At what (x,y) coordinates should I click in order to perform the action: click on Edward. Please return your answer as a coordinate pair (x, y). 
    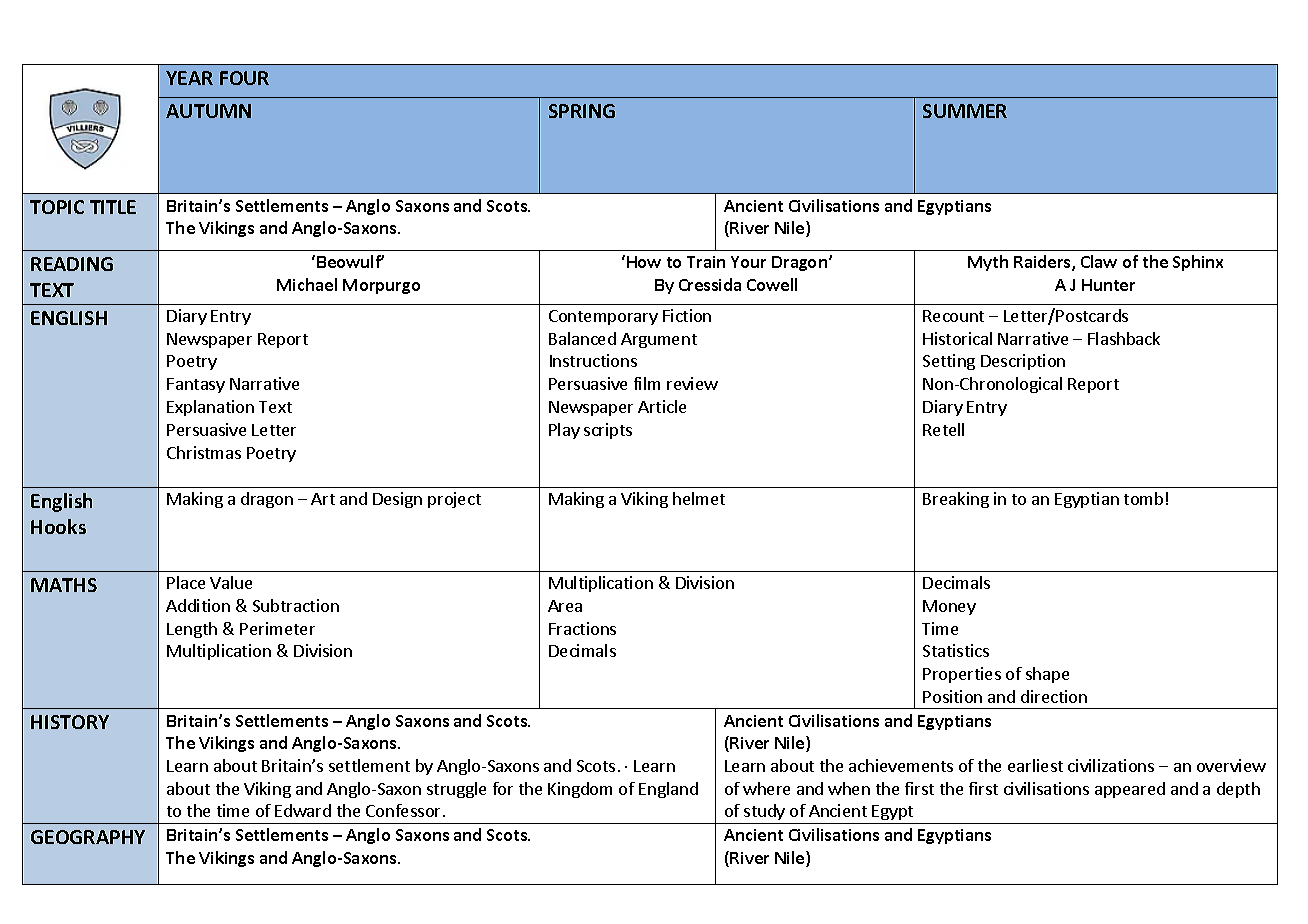
    Looking at the image, I should click on (303, 810).
